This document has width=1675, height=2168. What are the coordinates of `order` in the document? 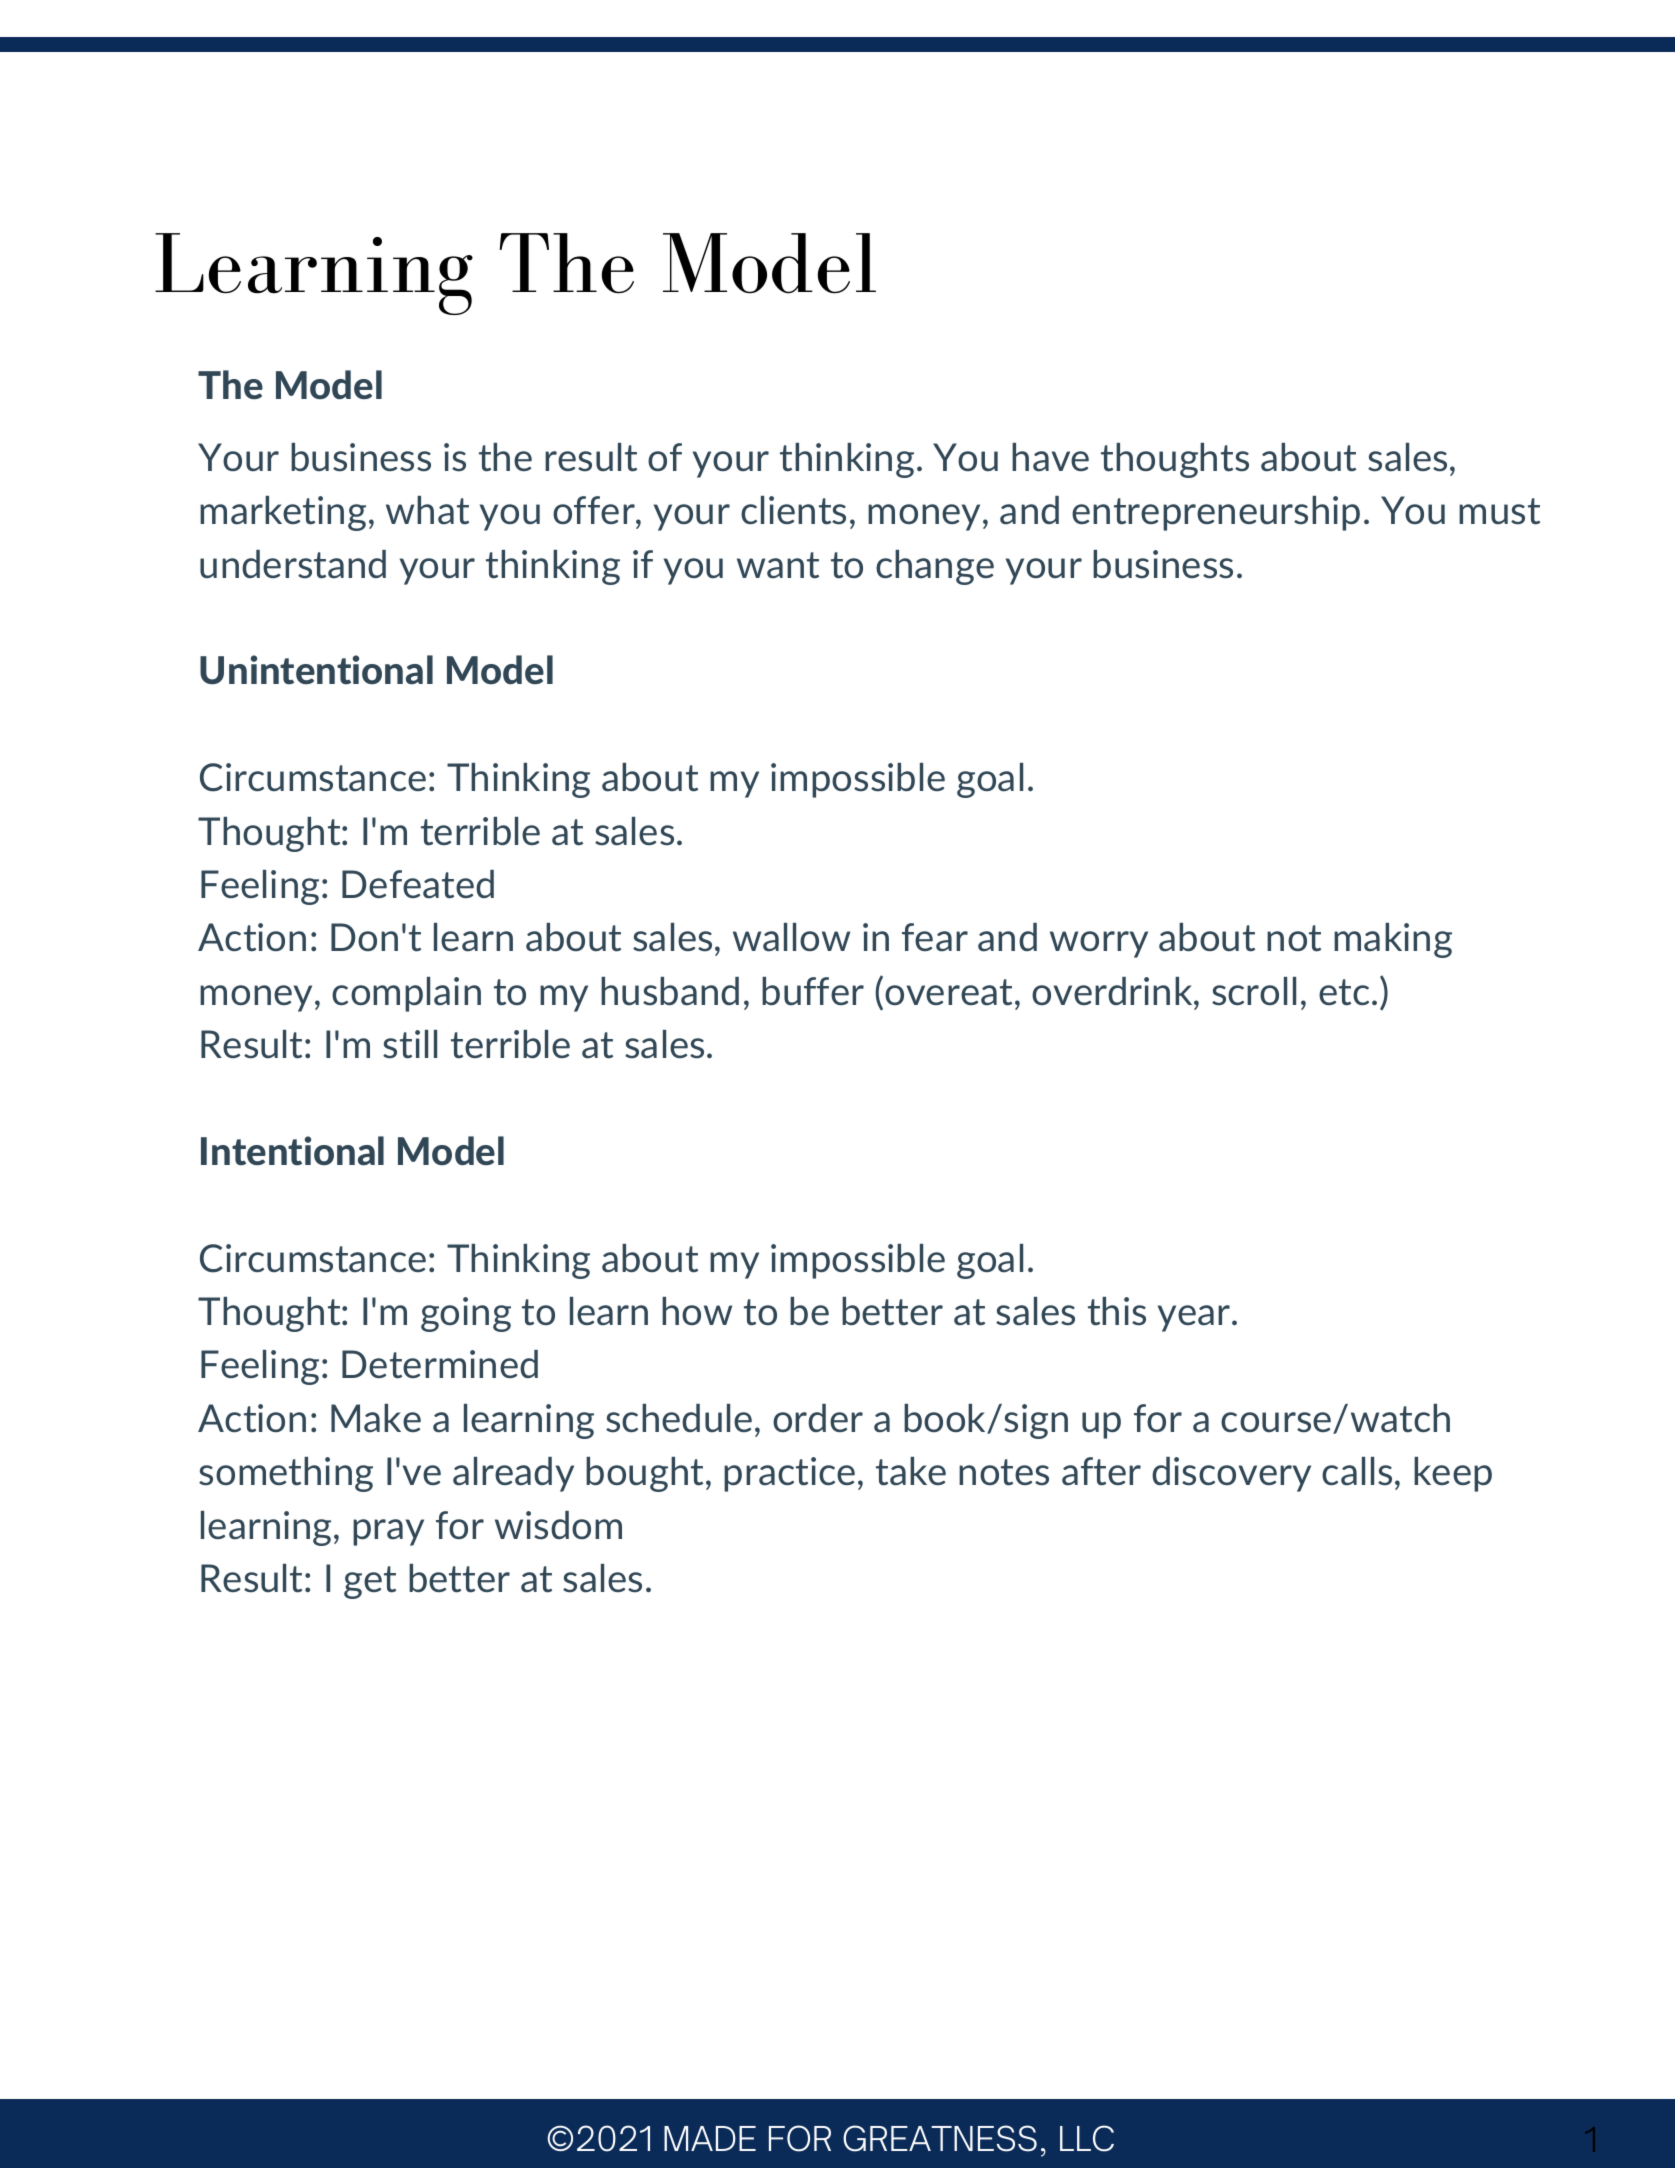 It's located at (818, 1418).
